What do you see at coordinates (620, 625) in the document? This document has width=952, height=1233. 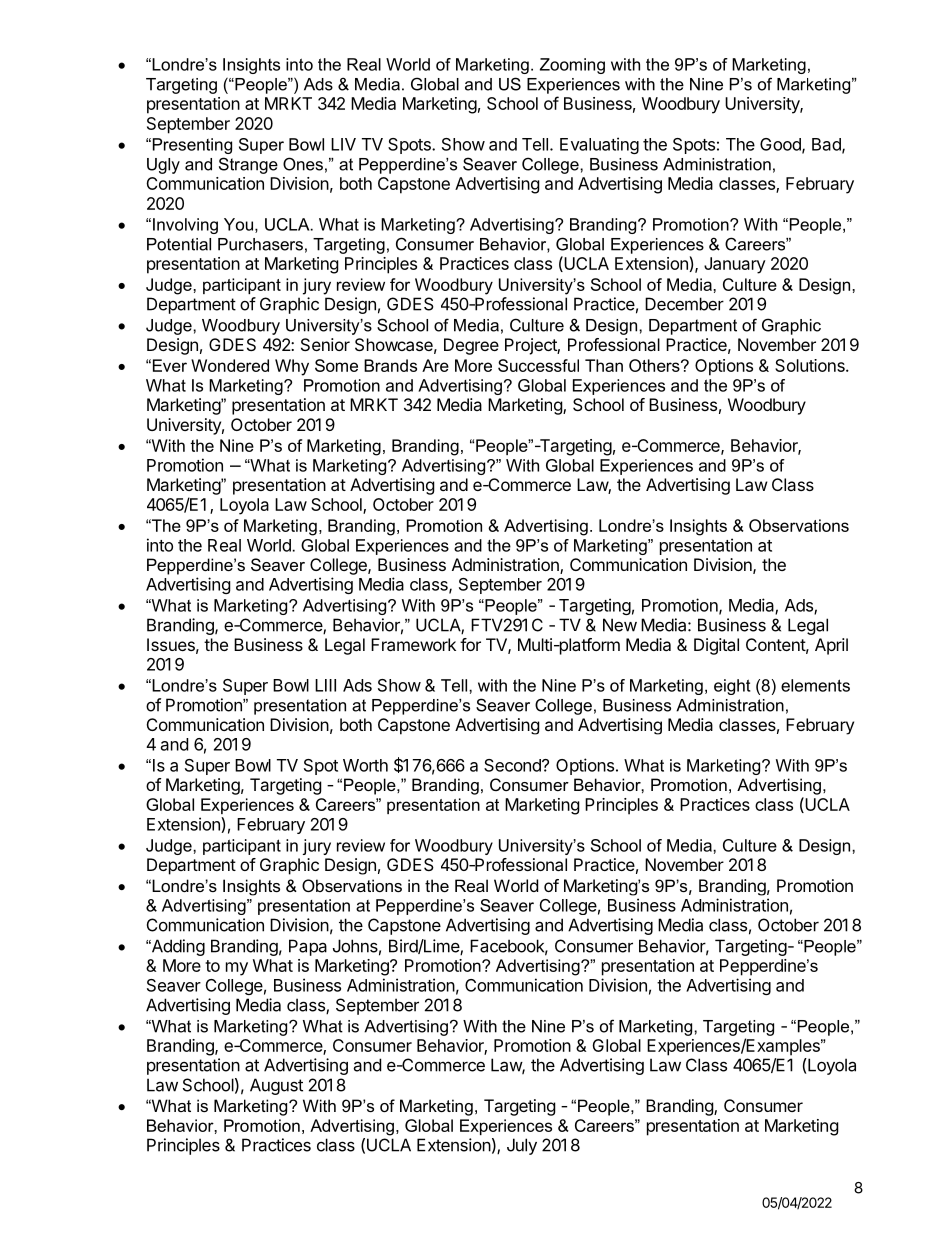 I see `New` at bounding box center [620, 625].
